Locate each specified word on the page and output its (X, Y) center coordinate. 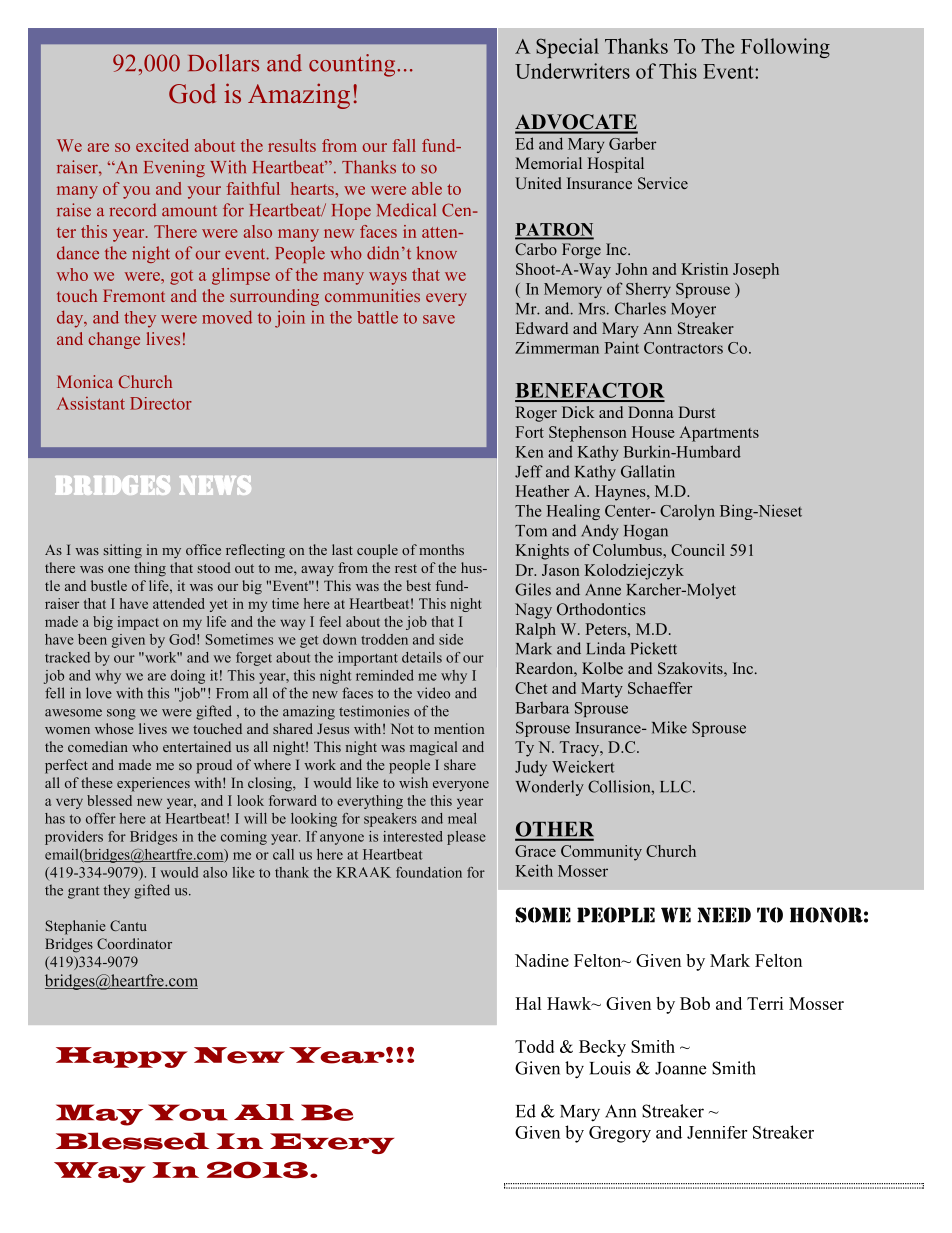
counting (353, 65)
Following (785, 48)
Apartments (719, 434)
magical (433, 748)
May (99, 1115)
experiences (153, 784)
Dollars (223, 63)
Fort (530, 432)
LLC (677, 786)
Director (161, 403)
